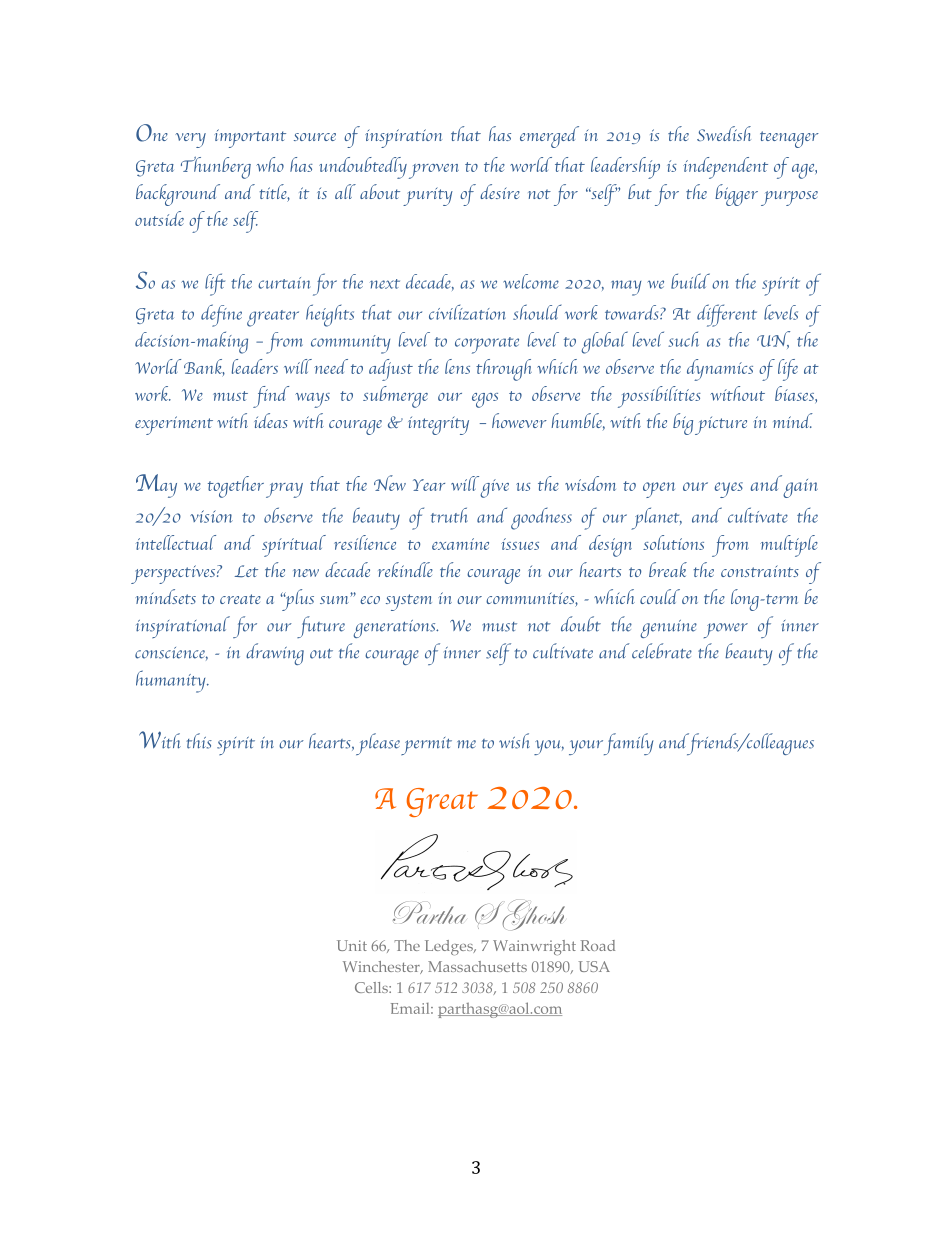  Describe the element at coordinates (460, 544) in the page. I see `examine` at that location.
